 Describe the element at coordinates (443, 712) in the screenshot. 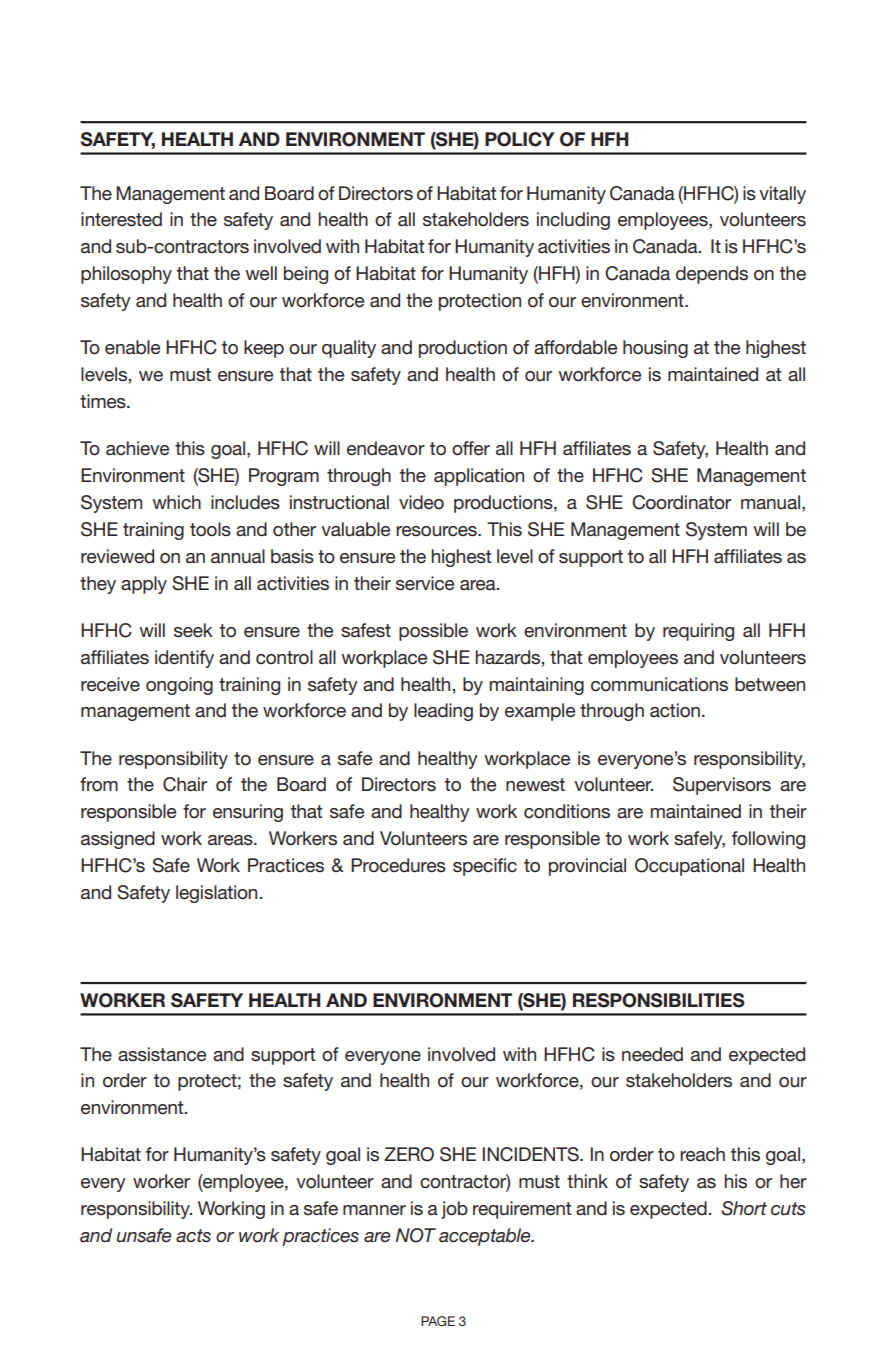

I see `leading` at that location.
